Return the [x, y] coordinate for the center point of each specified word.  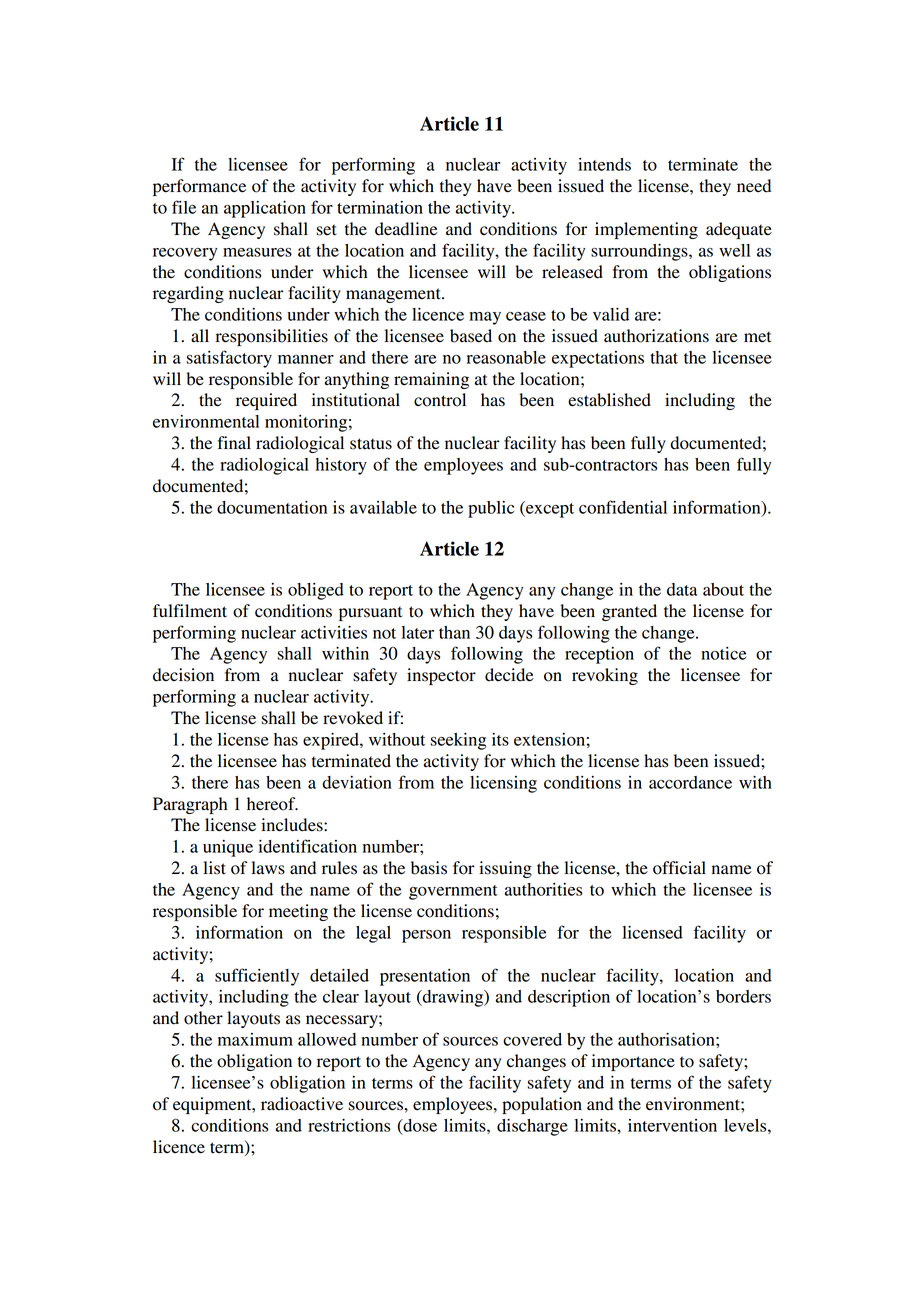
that [664, 357]
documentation [272, 507]
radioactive [302, 1104]
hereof [272, 804]
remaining [431, 380]
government [453, 892]
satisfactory [229, 359]
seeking [459, 741]
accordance [690, 782]
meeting [298, 912]
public [491, 509]
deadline [406, 229]
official [679, 868]
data [682, 589]
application [265, 209]
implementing [646, 230]
